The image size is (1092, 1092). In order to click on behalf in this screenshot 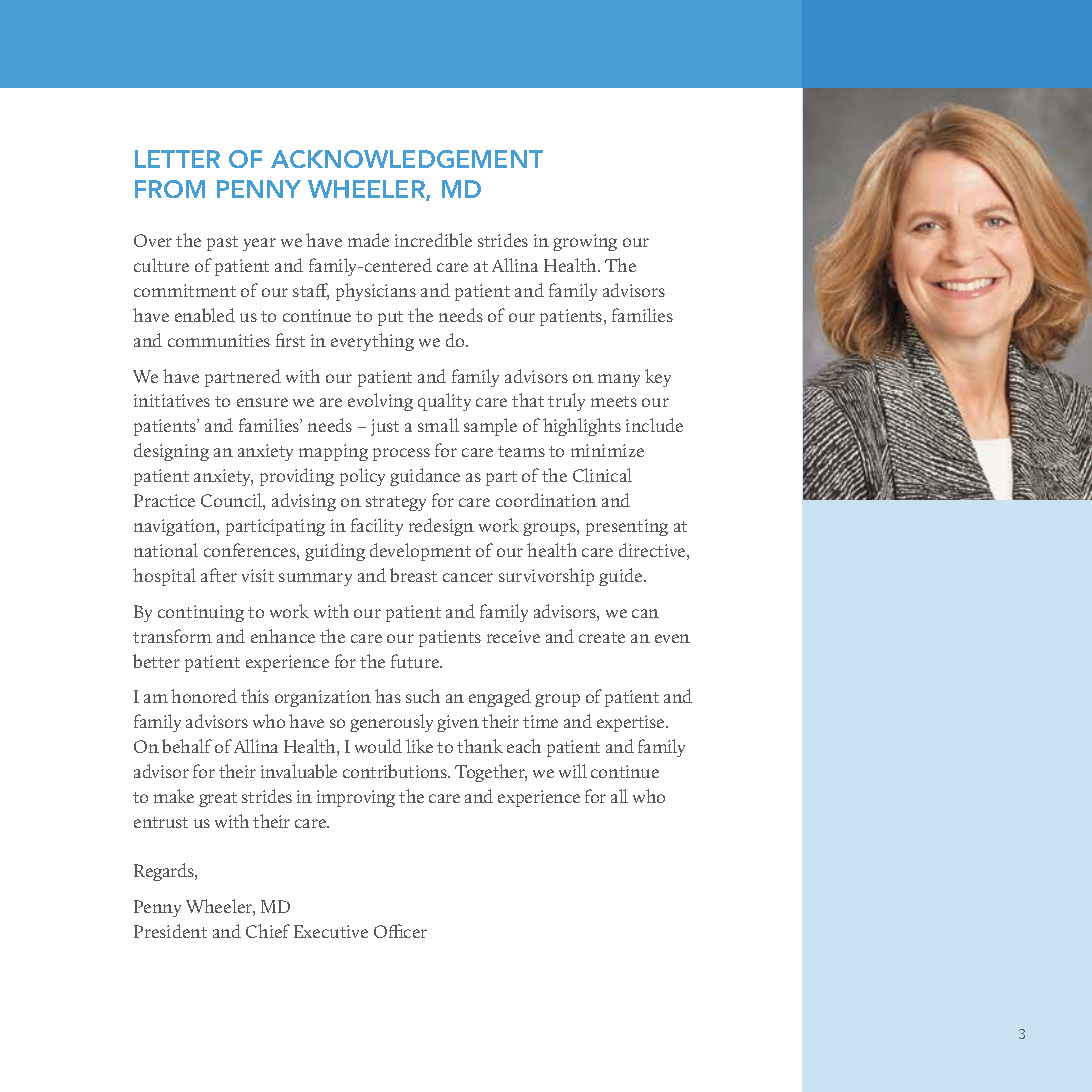, I will do `click(187, 746)`.
